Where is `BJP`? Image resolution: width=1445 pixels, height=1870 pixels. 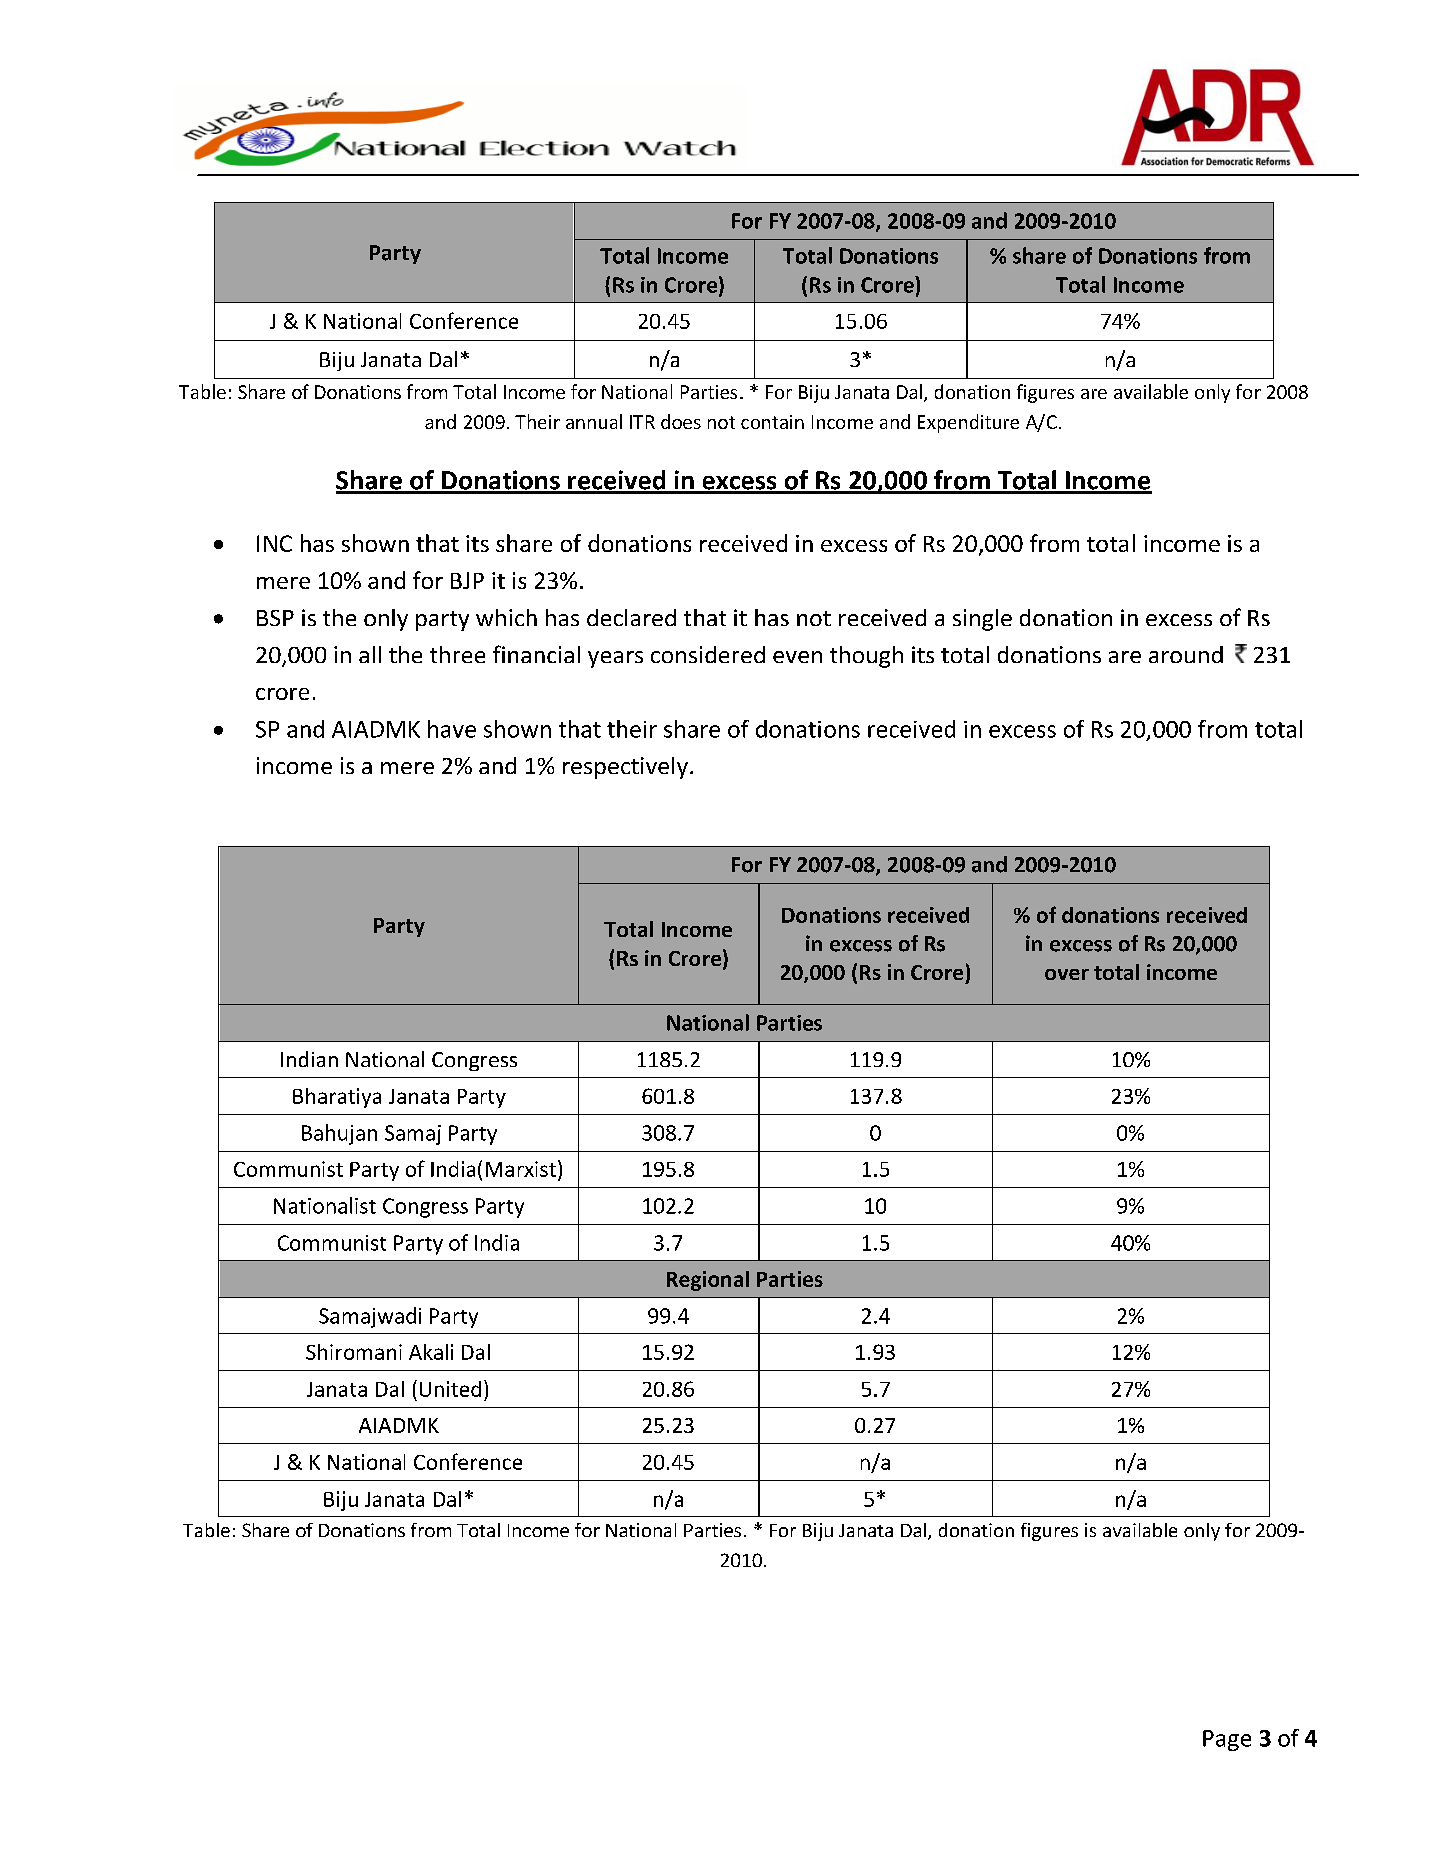 BJP is located at coordinates (467, 580).
